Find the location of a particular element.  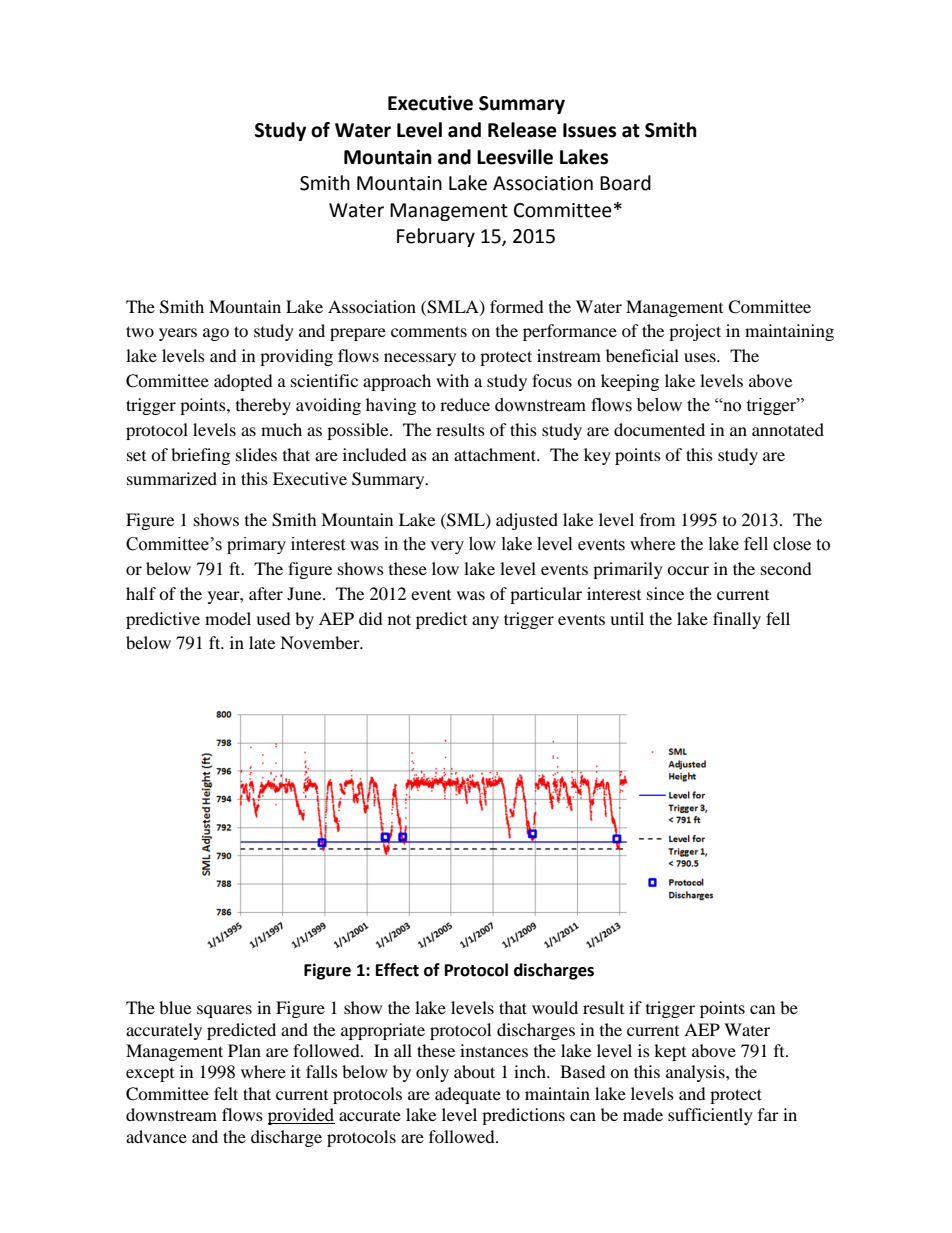

Board is located at coordinates (625, 183).
